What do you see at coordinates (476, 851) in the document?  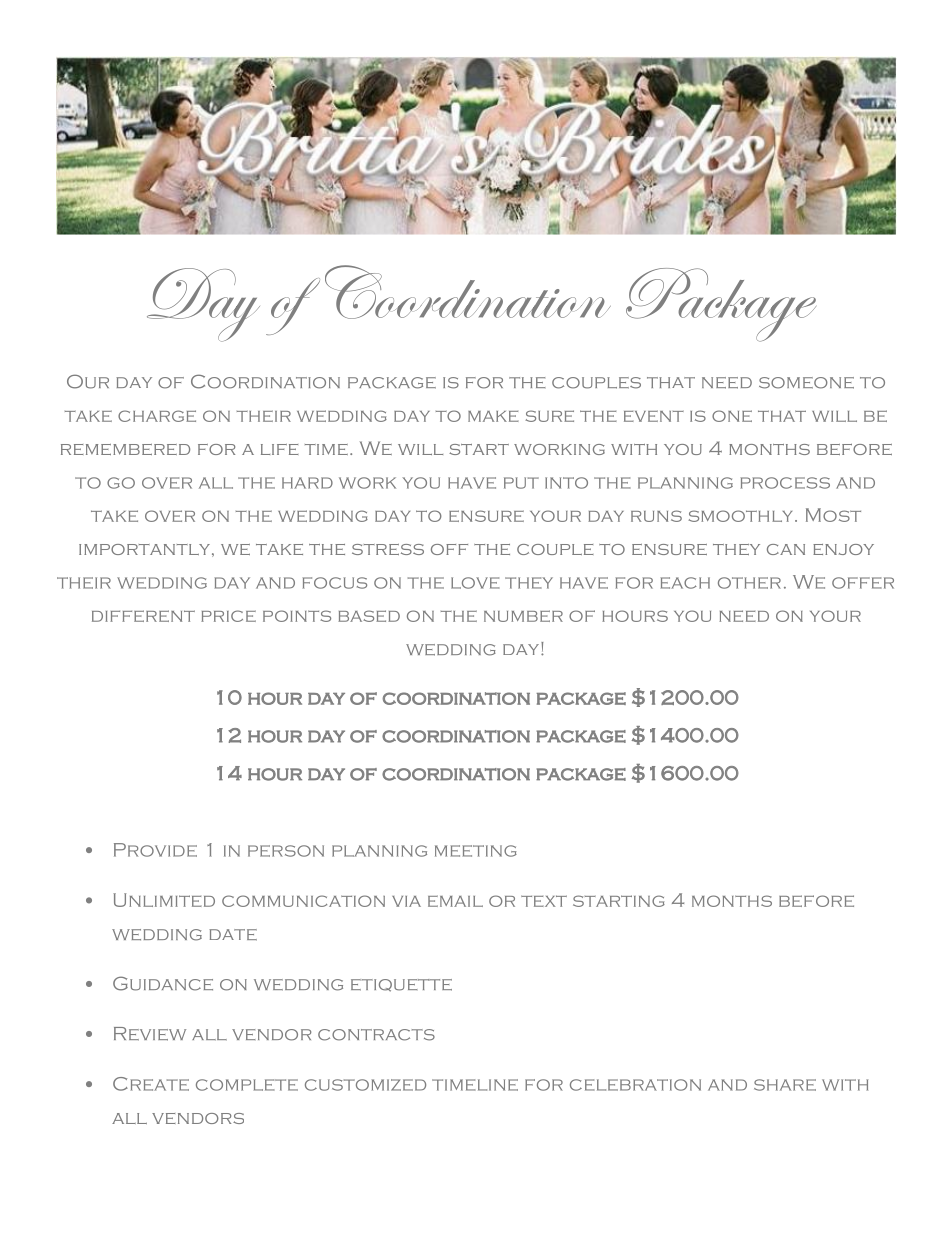 I see `meeting` at bounding box center [476, 851].
